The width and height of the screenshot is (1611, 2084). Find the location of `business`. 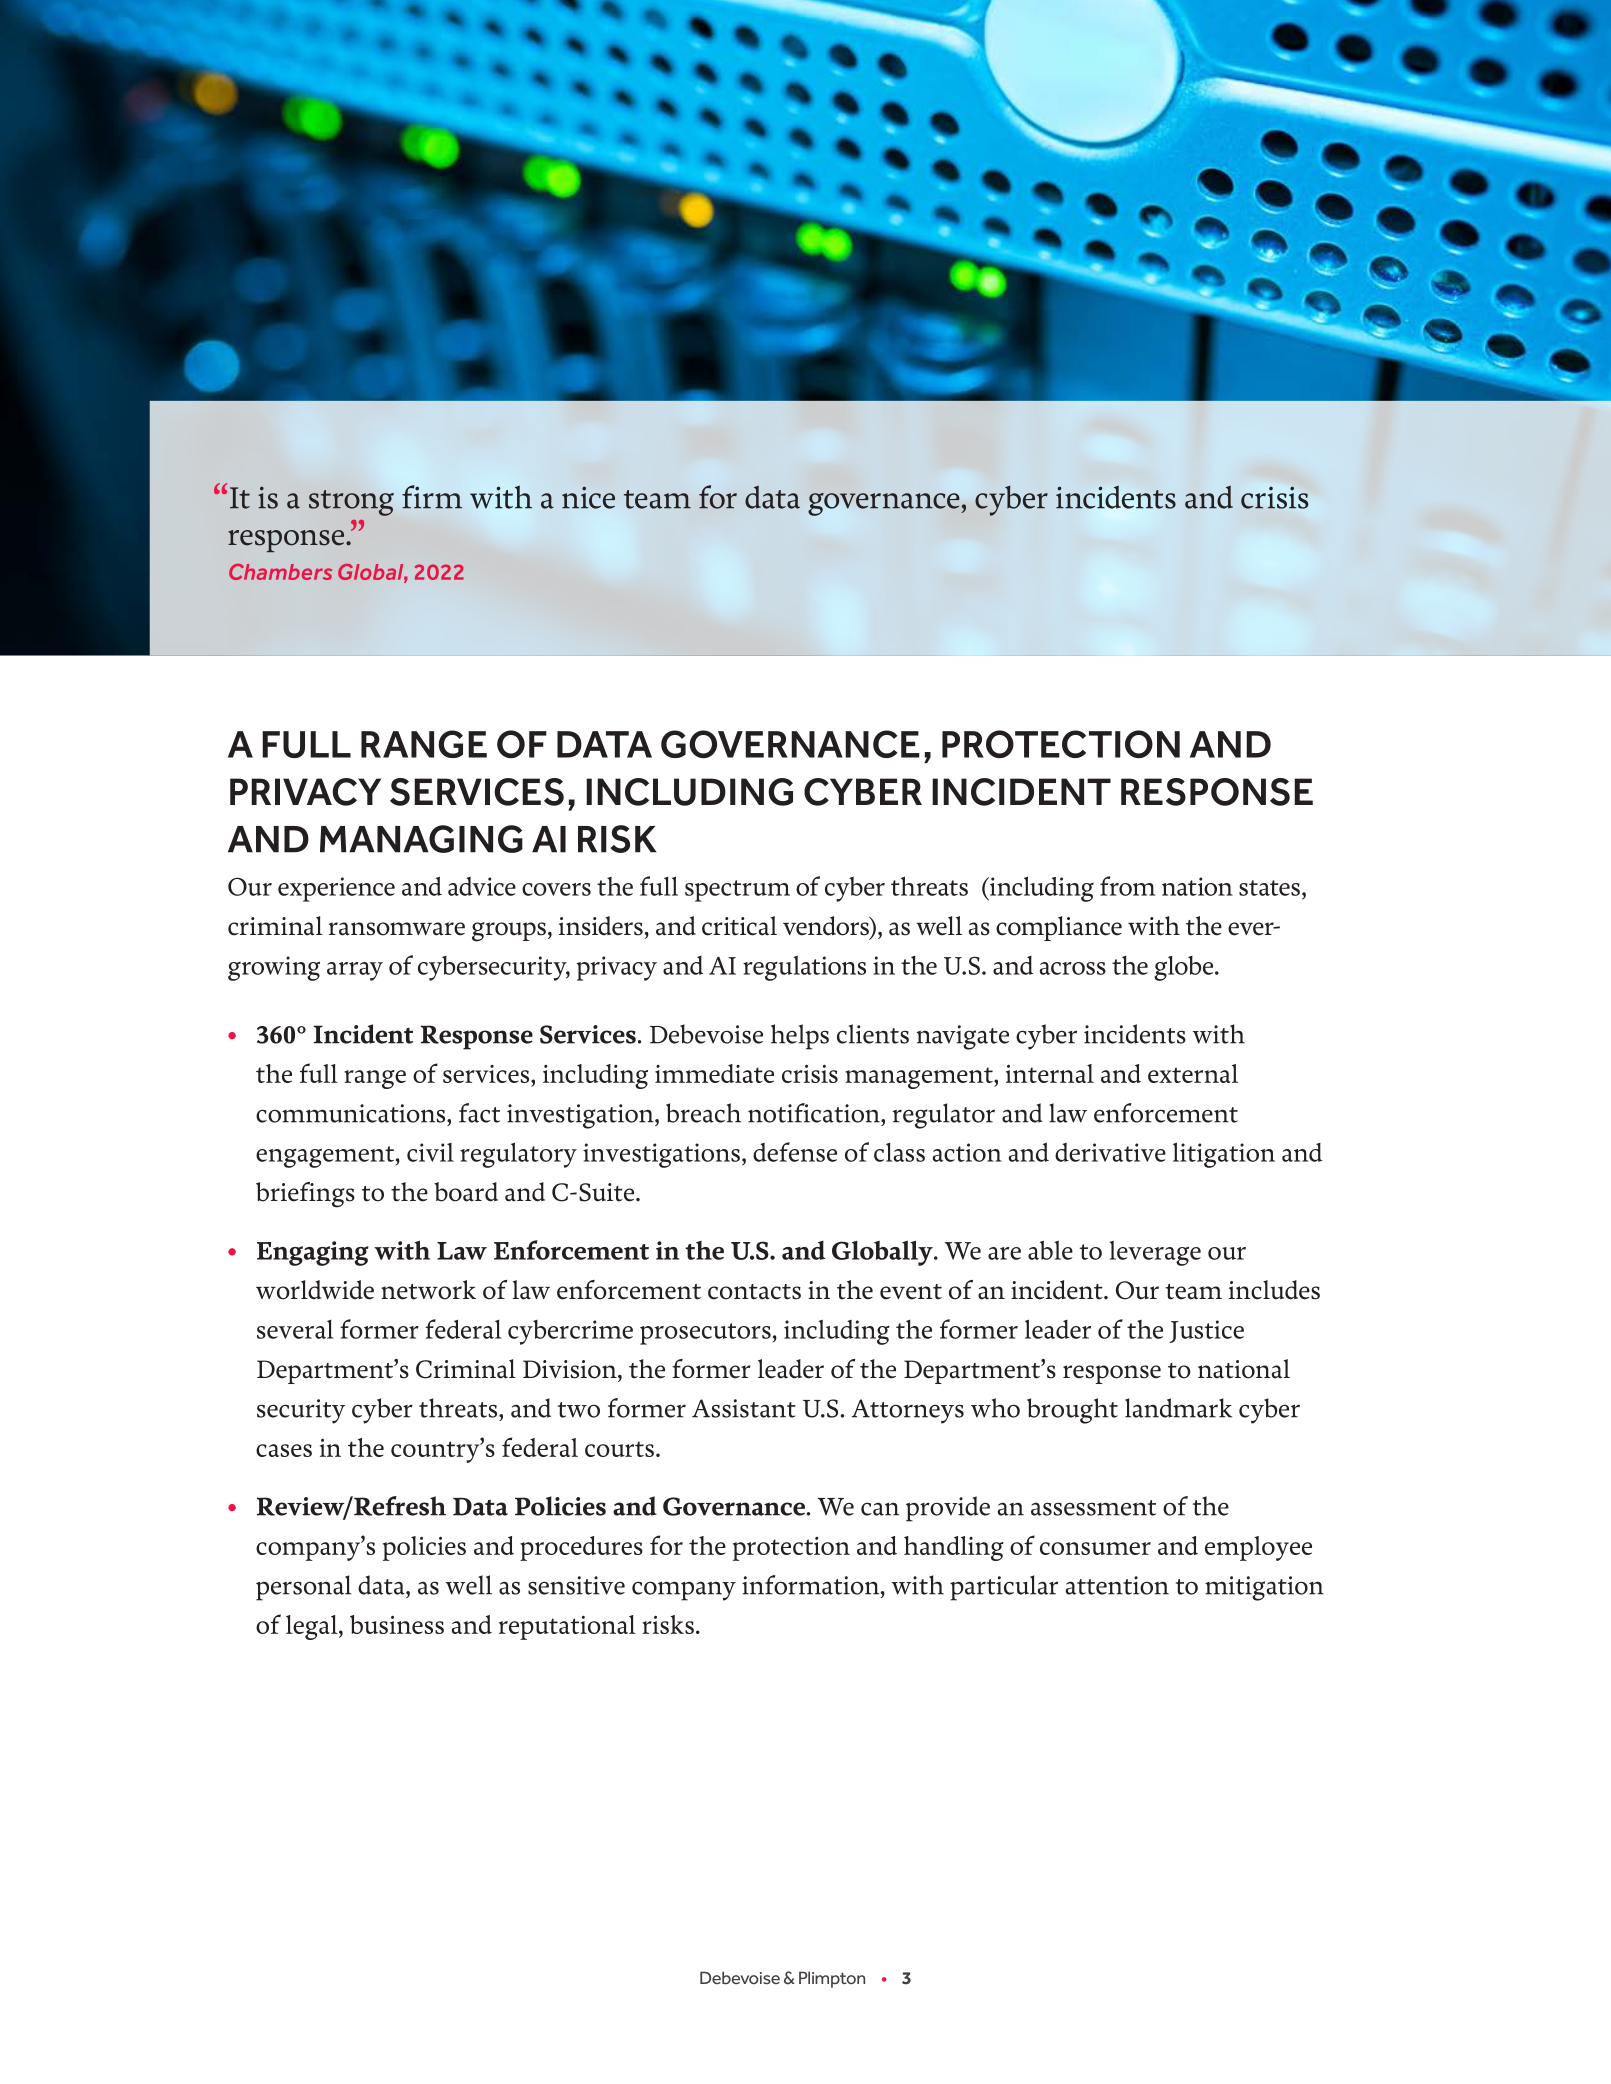

business is located at coordinates (397, 1624).
